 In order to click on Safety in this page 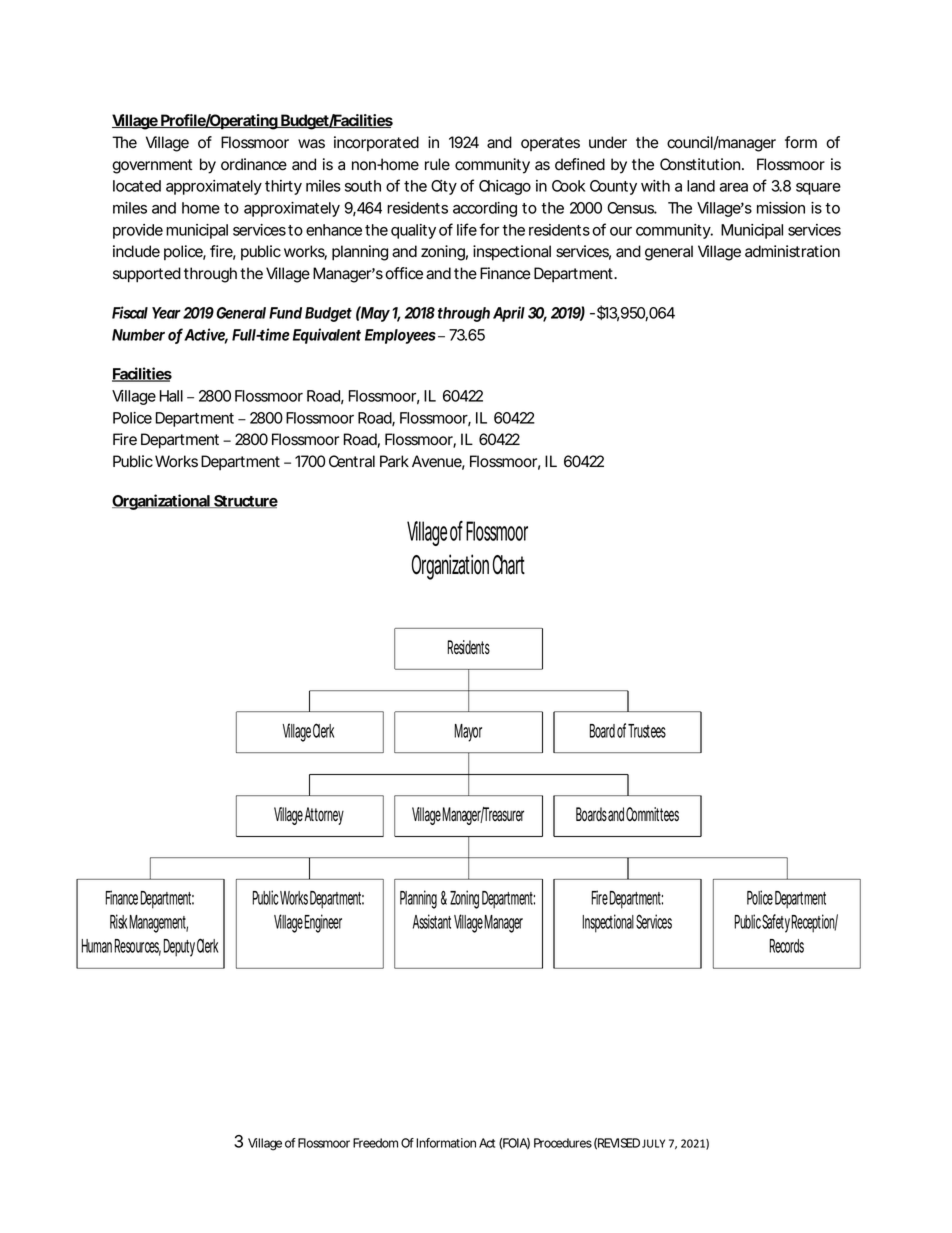, I will do `click(776, 923)`.
